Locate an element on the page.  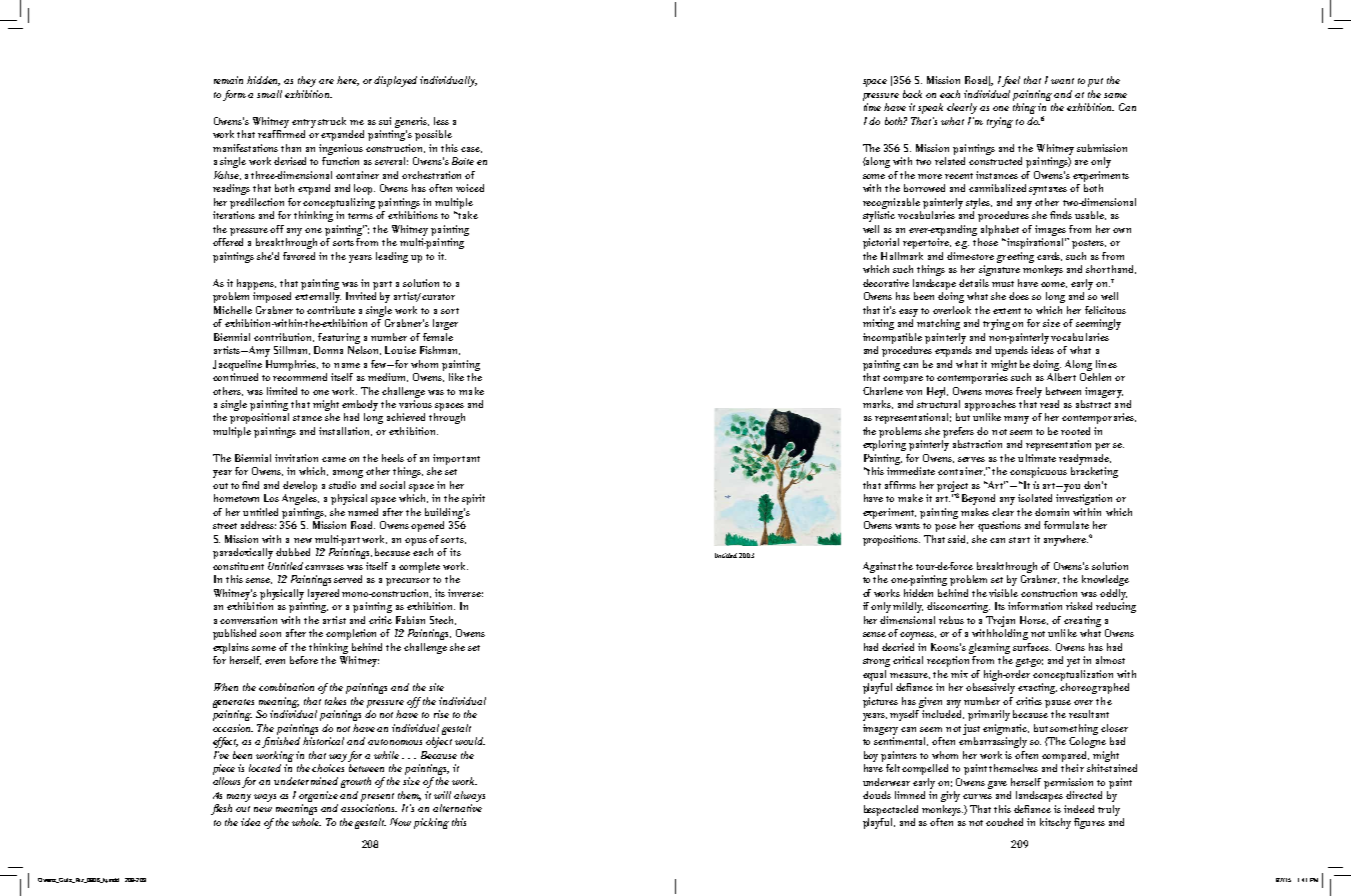
less is located at coordinates (441, 121).
